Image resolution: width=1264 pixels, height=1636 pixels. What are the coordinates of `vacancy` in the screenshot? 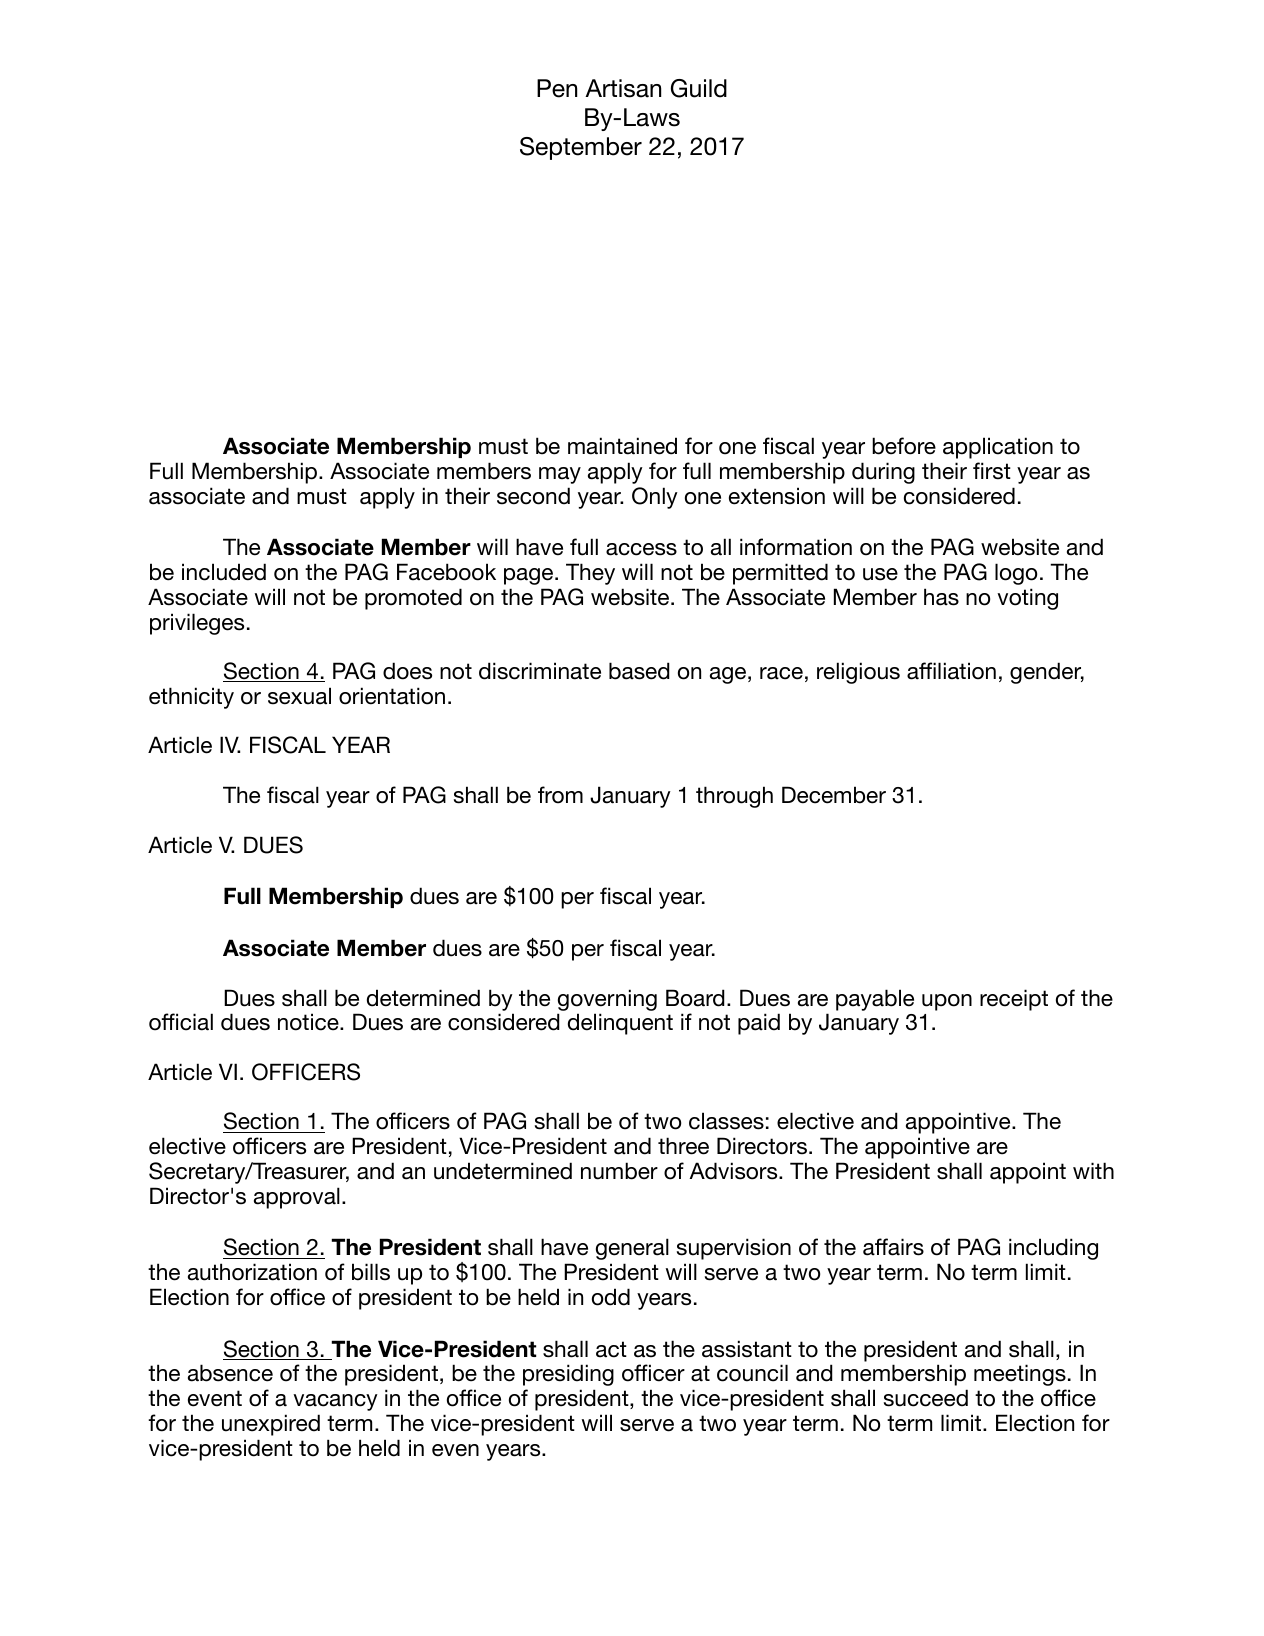 It's located at (335, 1402).
